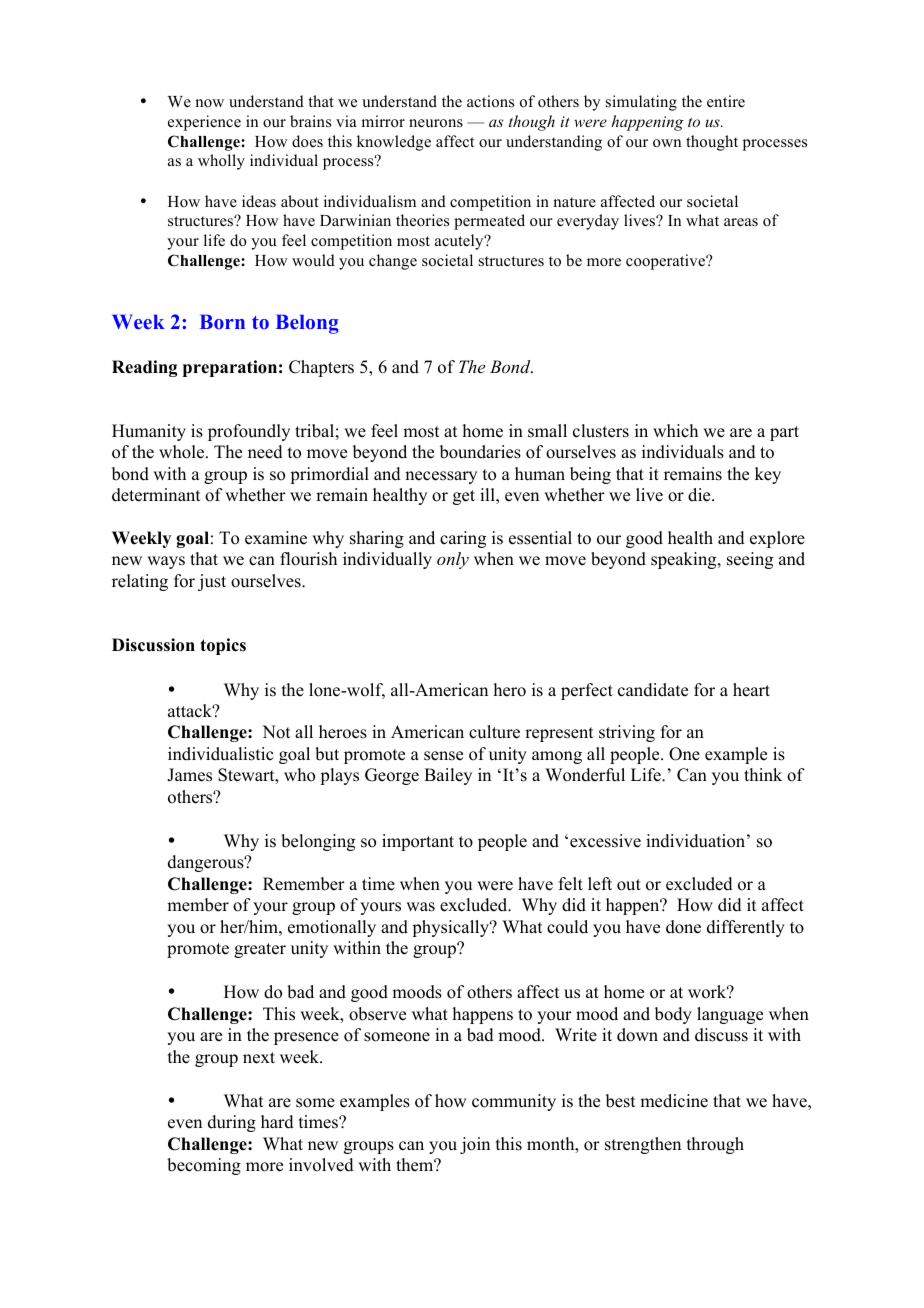 The width and height of the image is (924, 1308). What do you see at coordinates (453, 560) in the image?
I see `only` at bounding box center [453, 560].
